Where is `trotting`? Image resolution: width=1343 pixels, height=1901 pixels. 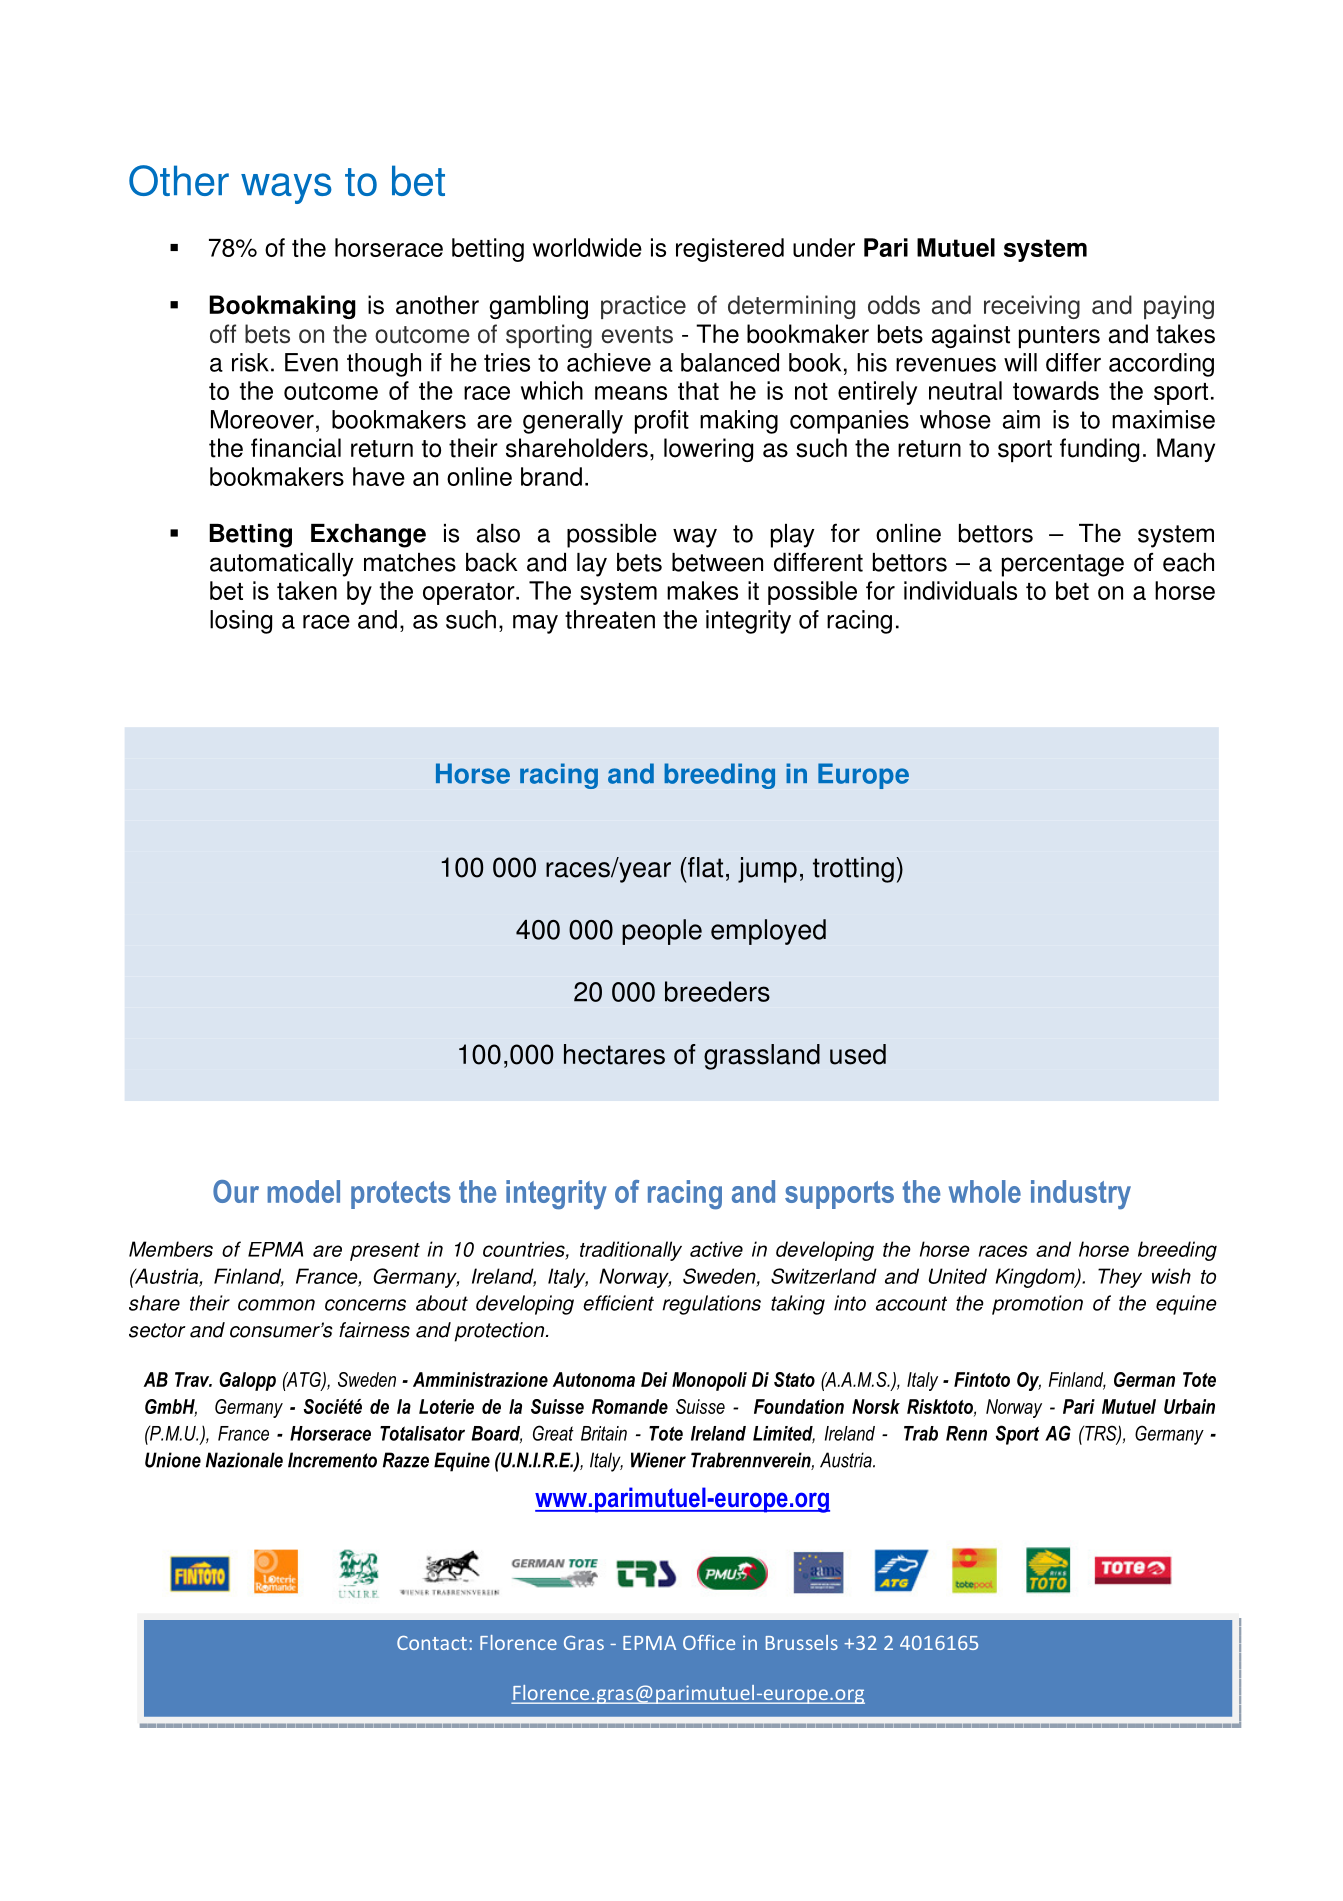
trotting is located at coordinates (853, 870).
